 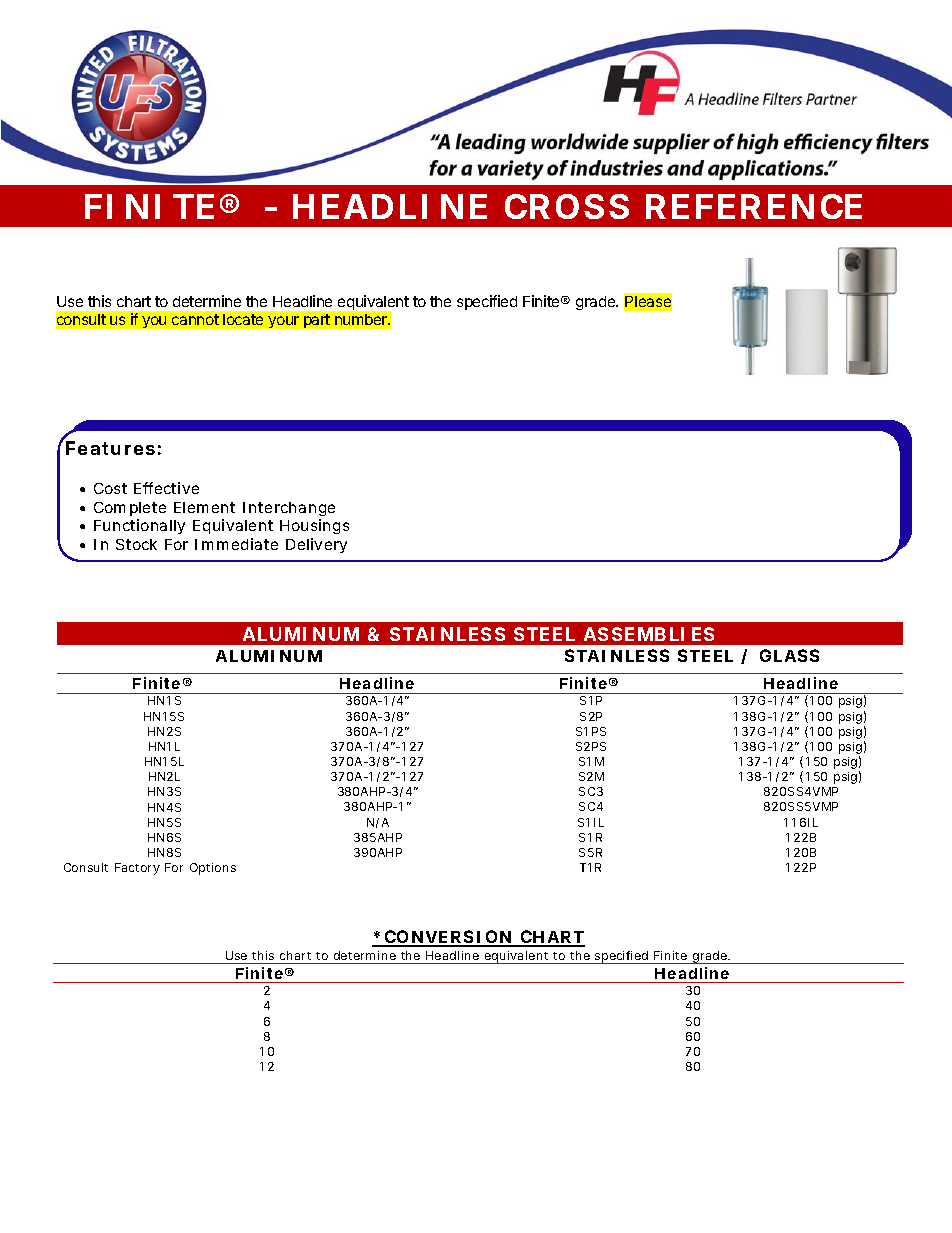 What do you see at coordinates (283, 322) in the document?
I see `your` at bounding box center [283, 322].
